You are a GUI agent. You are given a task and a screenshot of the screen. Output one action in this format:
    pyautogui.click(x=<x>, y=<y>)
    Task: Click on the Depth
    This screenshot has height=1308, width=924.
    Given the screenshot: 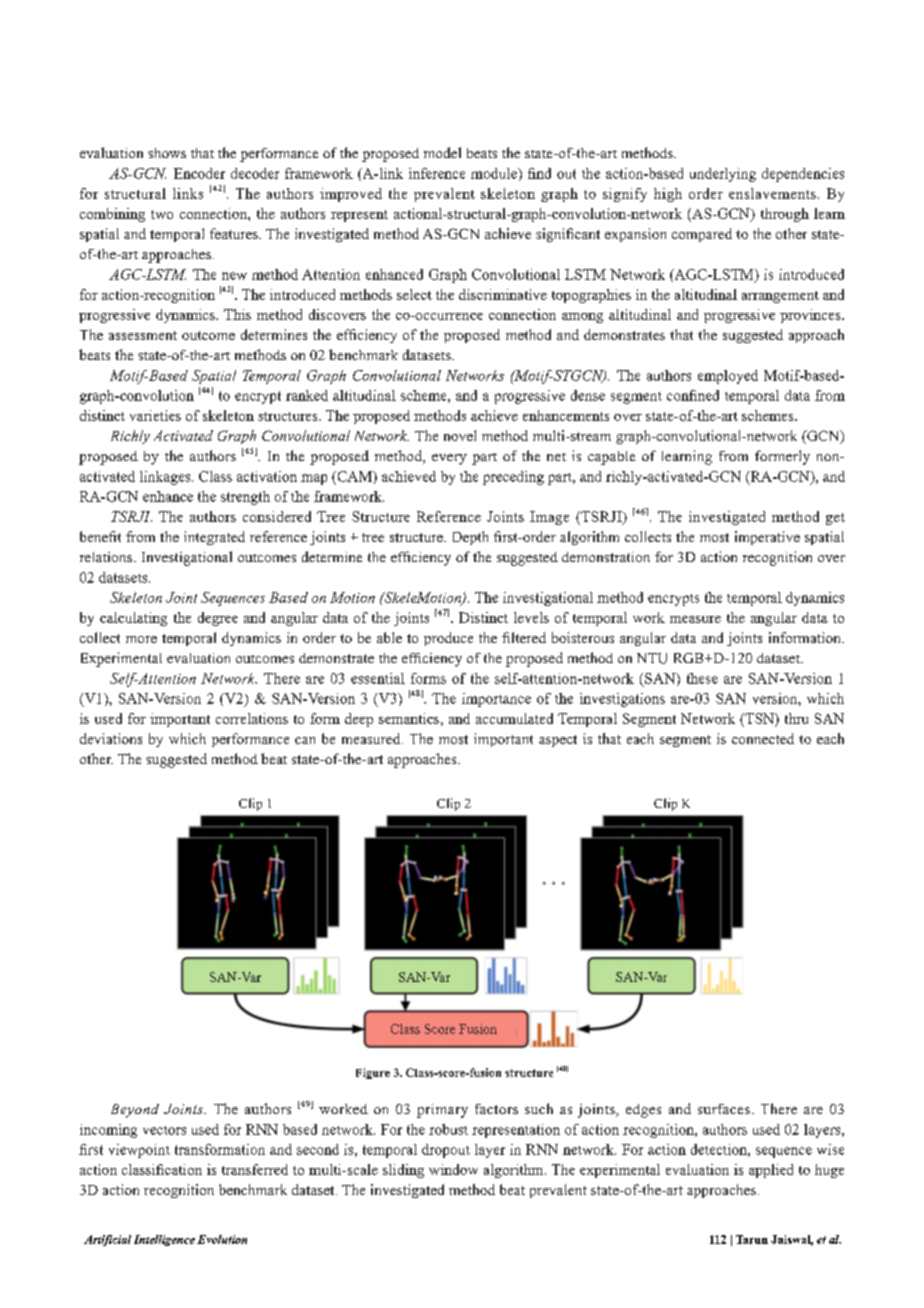 What is the action you would take?
    pyautogui.click(x=470, y=538)
